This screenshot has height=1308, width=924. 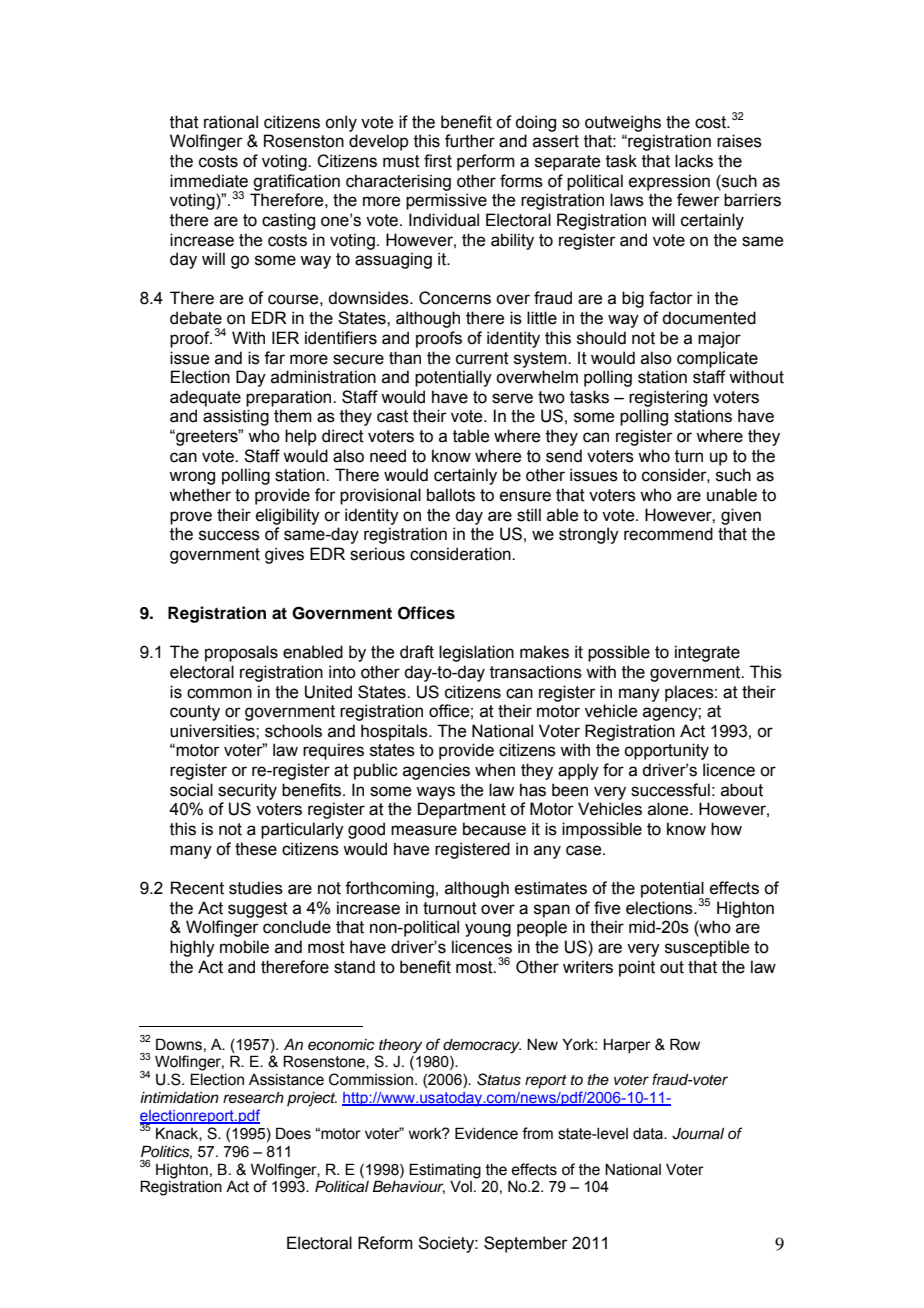 I want to click on Vol, so click(x=461, y=1187).
